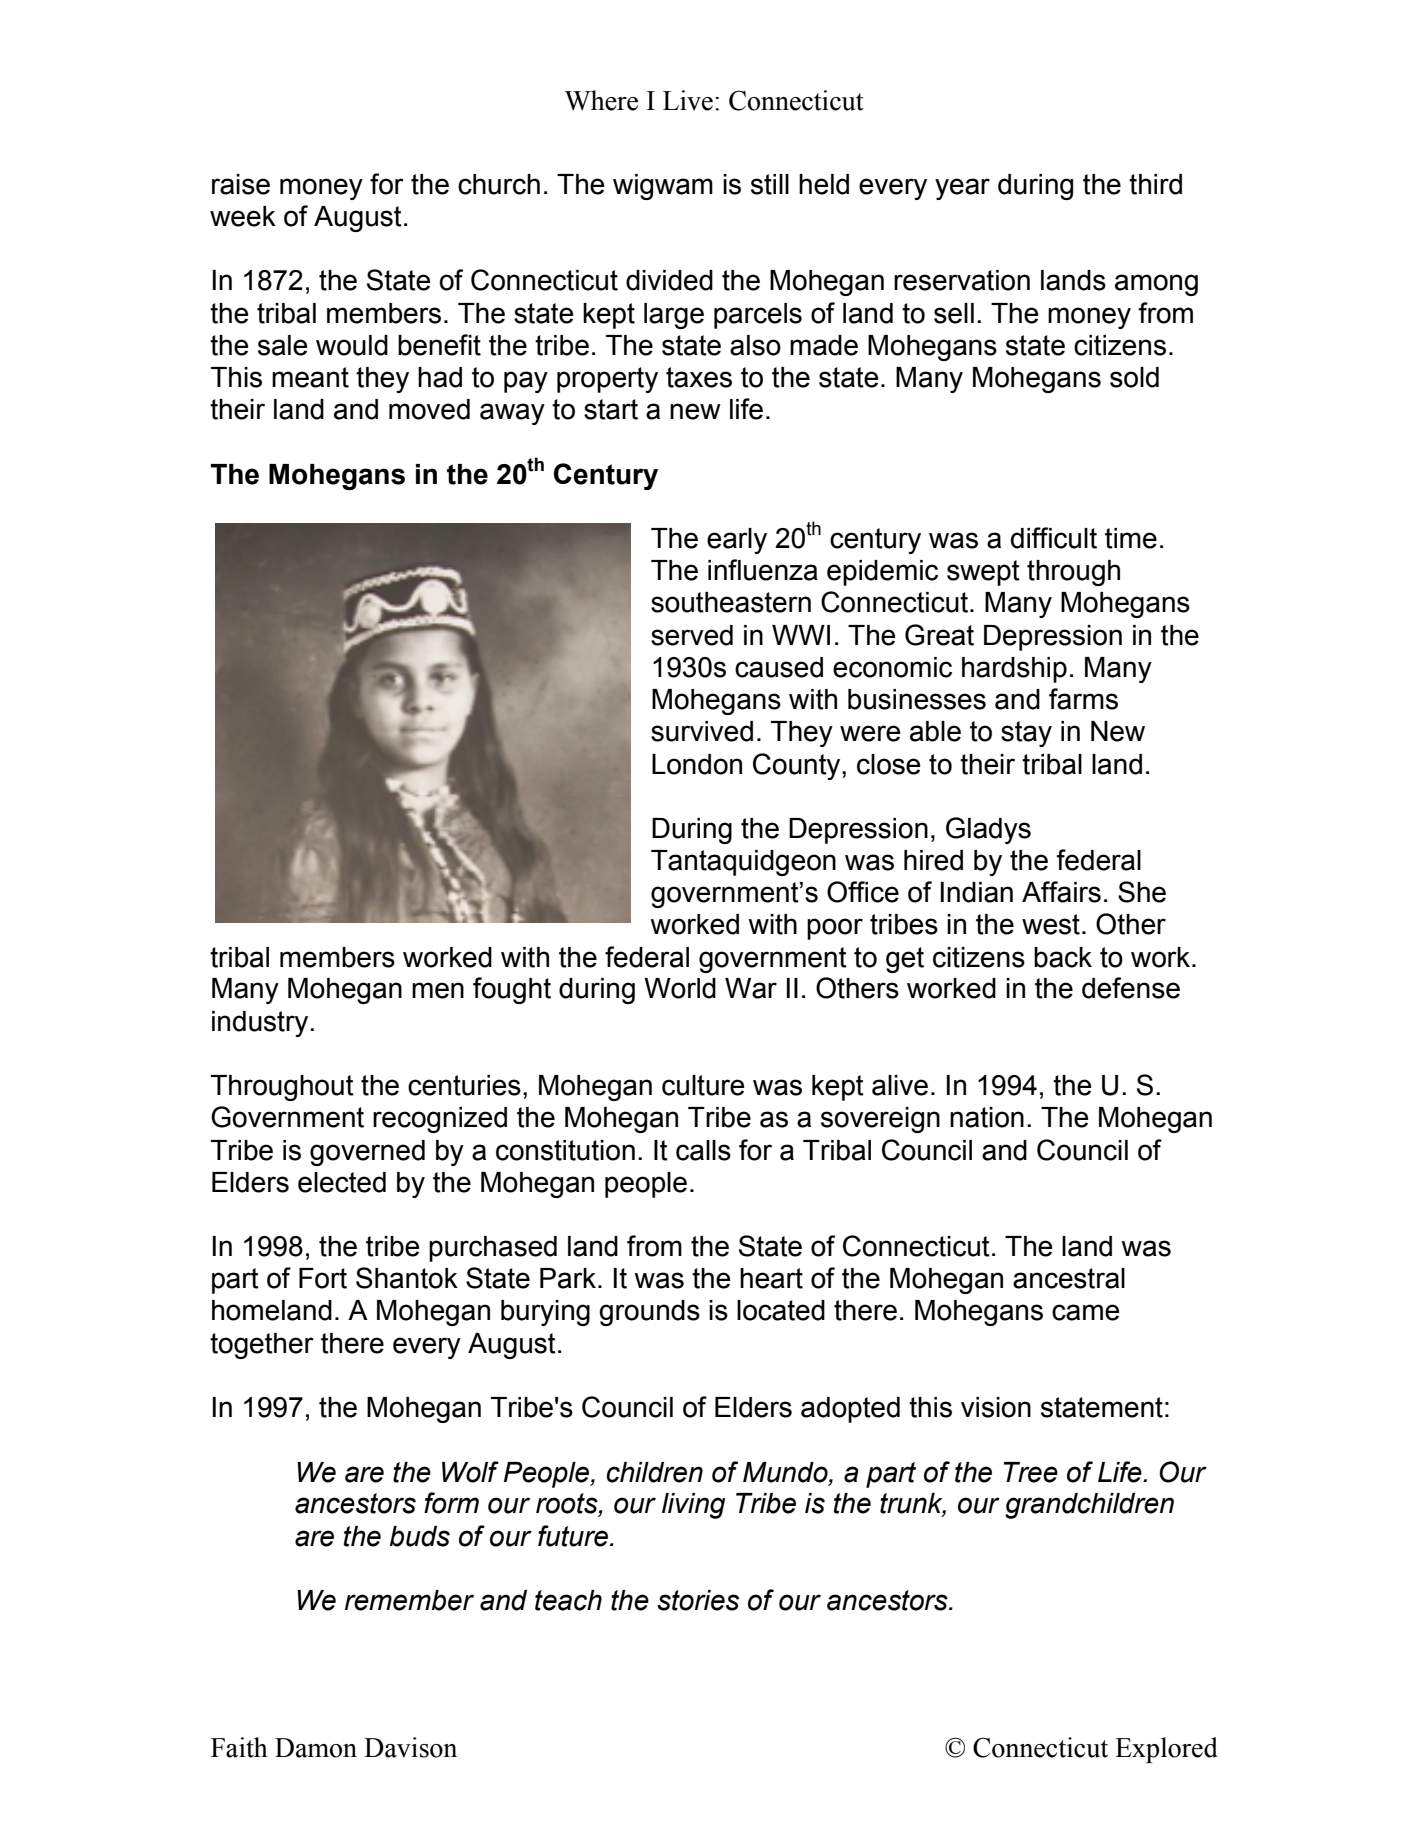 This screenshot has width=1427, height=1847. I want to click on stories, so click(698, 1600).
